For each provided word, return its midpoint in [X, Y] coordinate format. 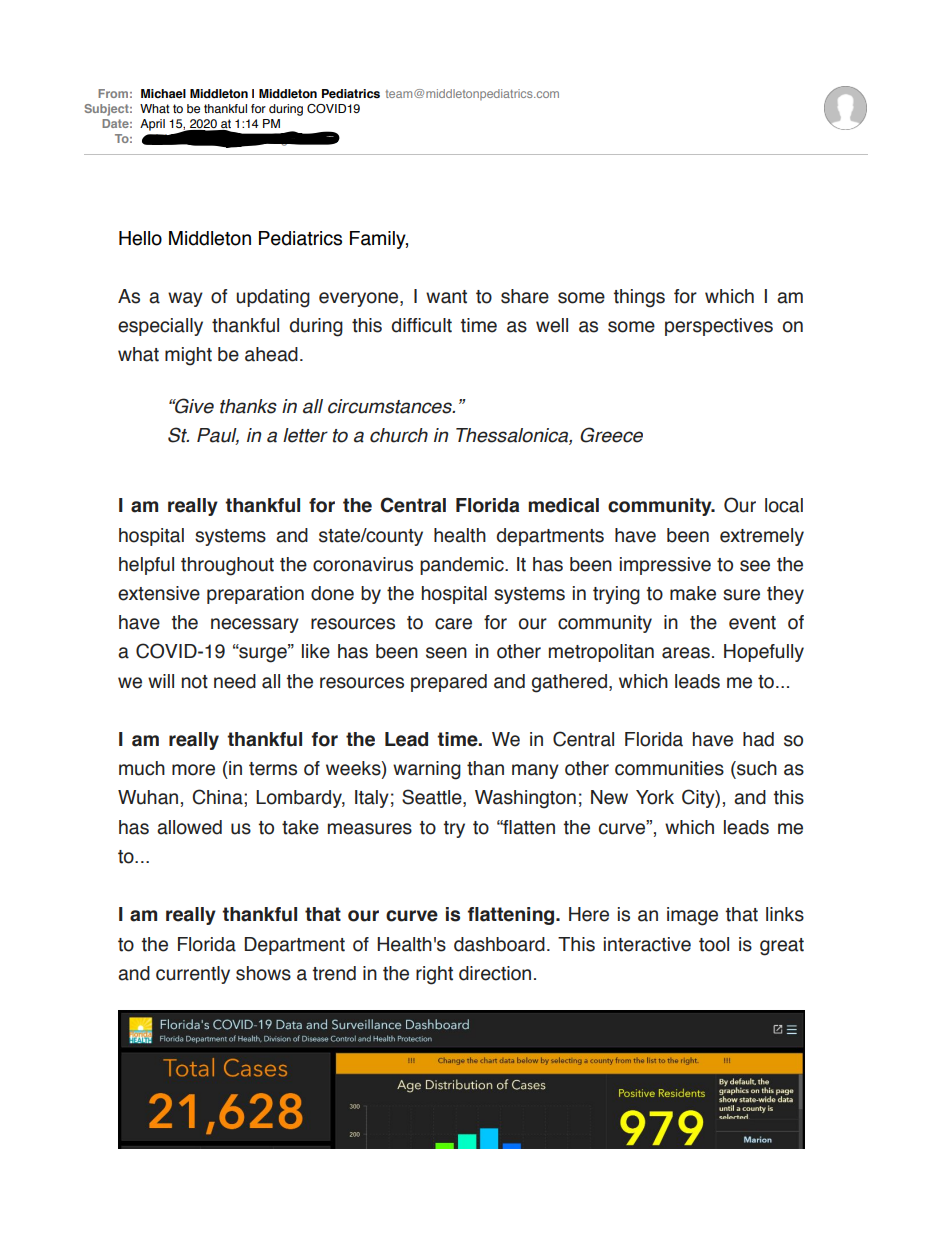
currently [193, 975]
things [639, 298]
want [446, 297]
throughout [227, 566]
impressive [665, 566]
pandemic [463, 566]
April [152, 125]
